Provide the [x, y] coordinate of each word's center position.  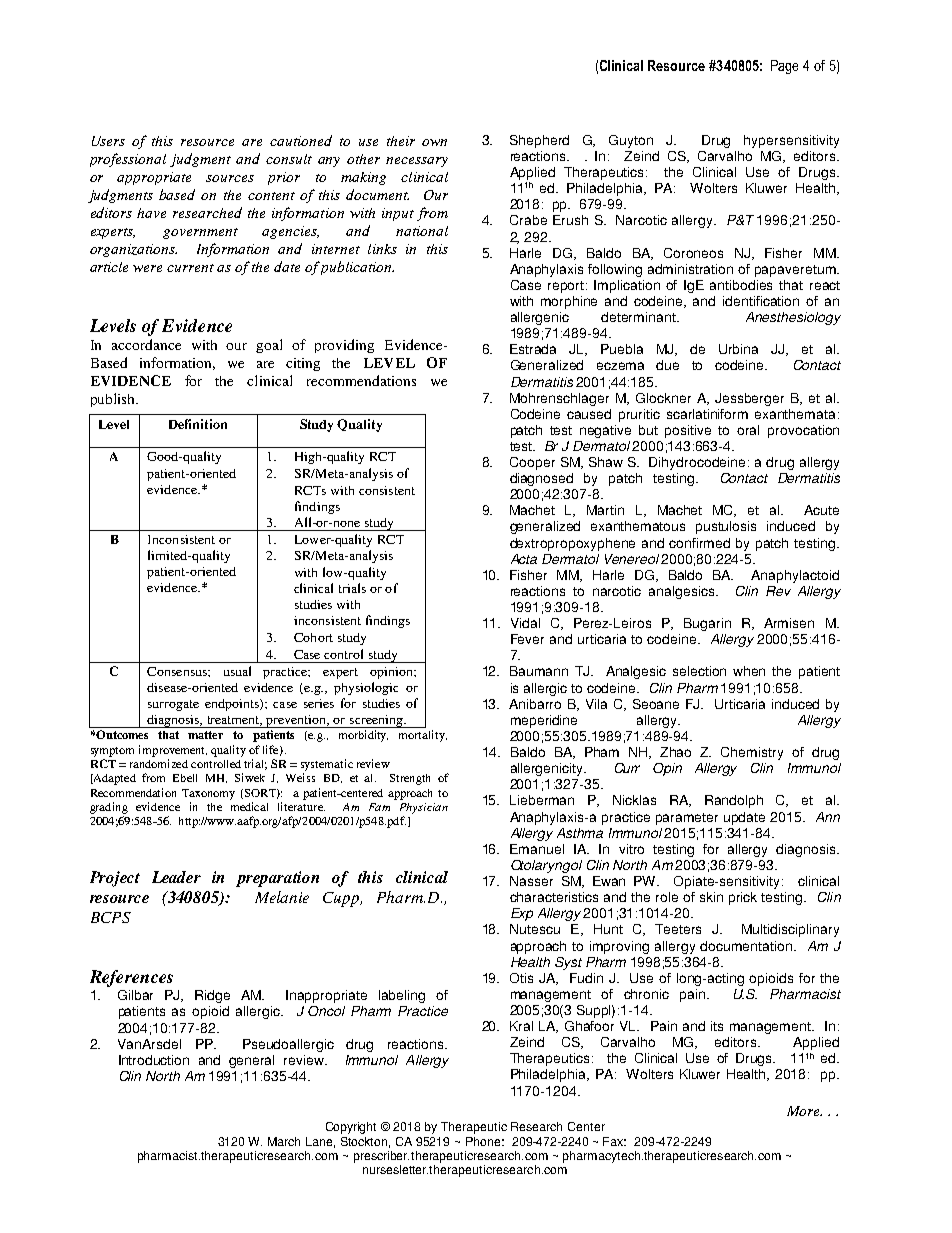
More [804, 1111]
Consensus [178, 671]
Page [784, 67]
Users [108, 141]
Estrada [533, 349]
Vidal [525, 623]
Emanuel [537, 849]
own [434, 142]
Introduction [154, 1060]
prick [743, 898]
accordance [146, 344]
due [667, 365]
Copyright [351, 1128]
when [749, 671]
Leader [176, 877]
